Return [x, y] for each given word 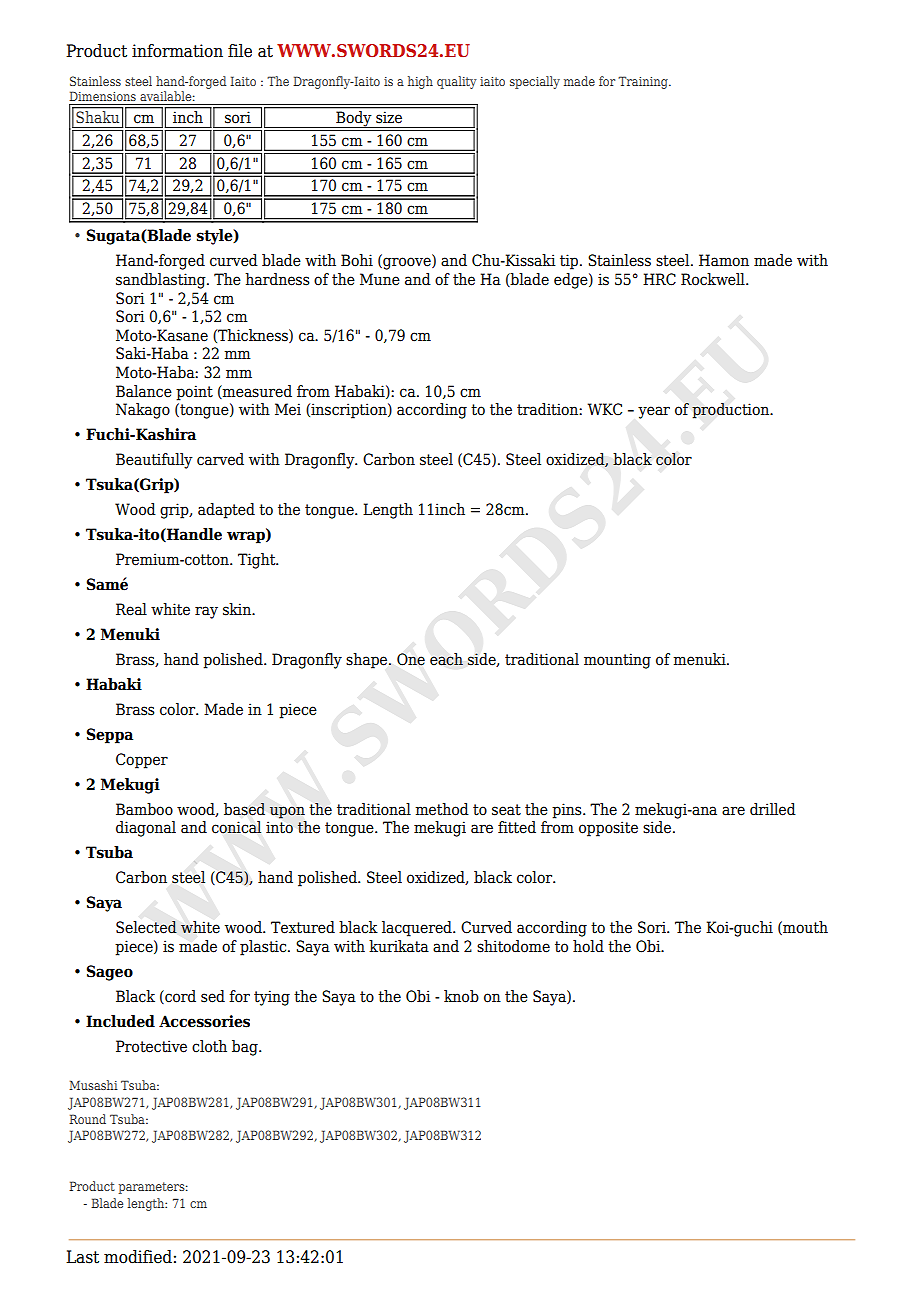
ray [206, 612]
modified [138, 1257]
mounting [617, 661]
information [177, 51]
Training [644, 82]
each [446, 659]
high [420, 82]
